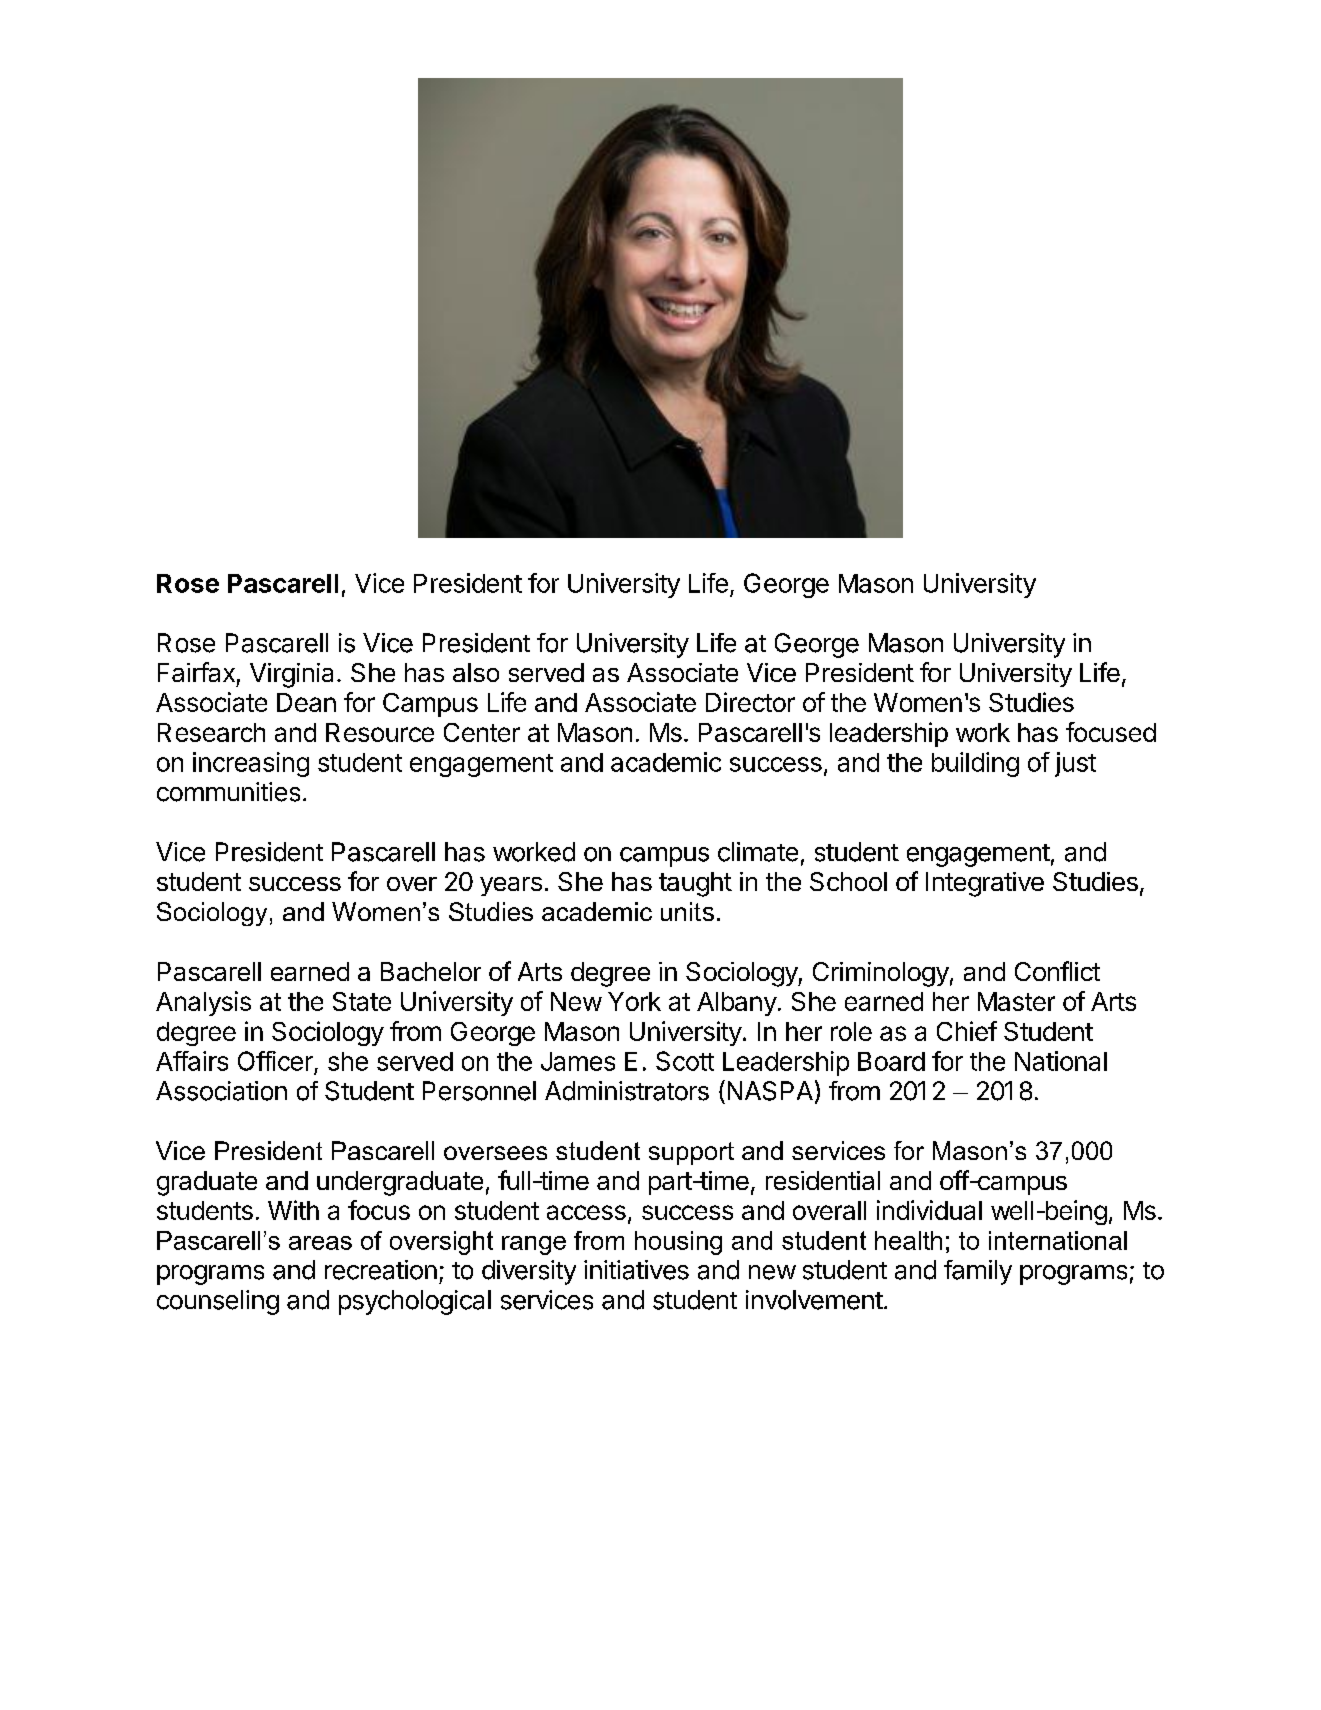 This page has width=1321, height=1710. I want to click on building, so click(975, 764).
